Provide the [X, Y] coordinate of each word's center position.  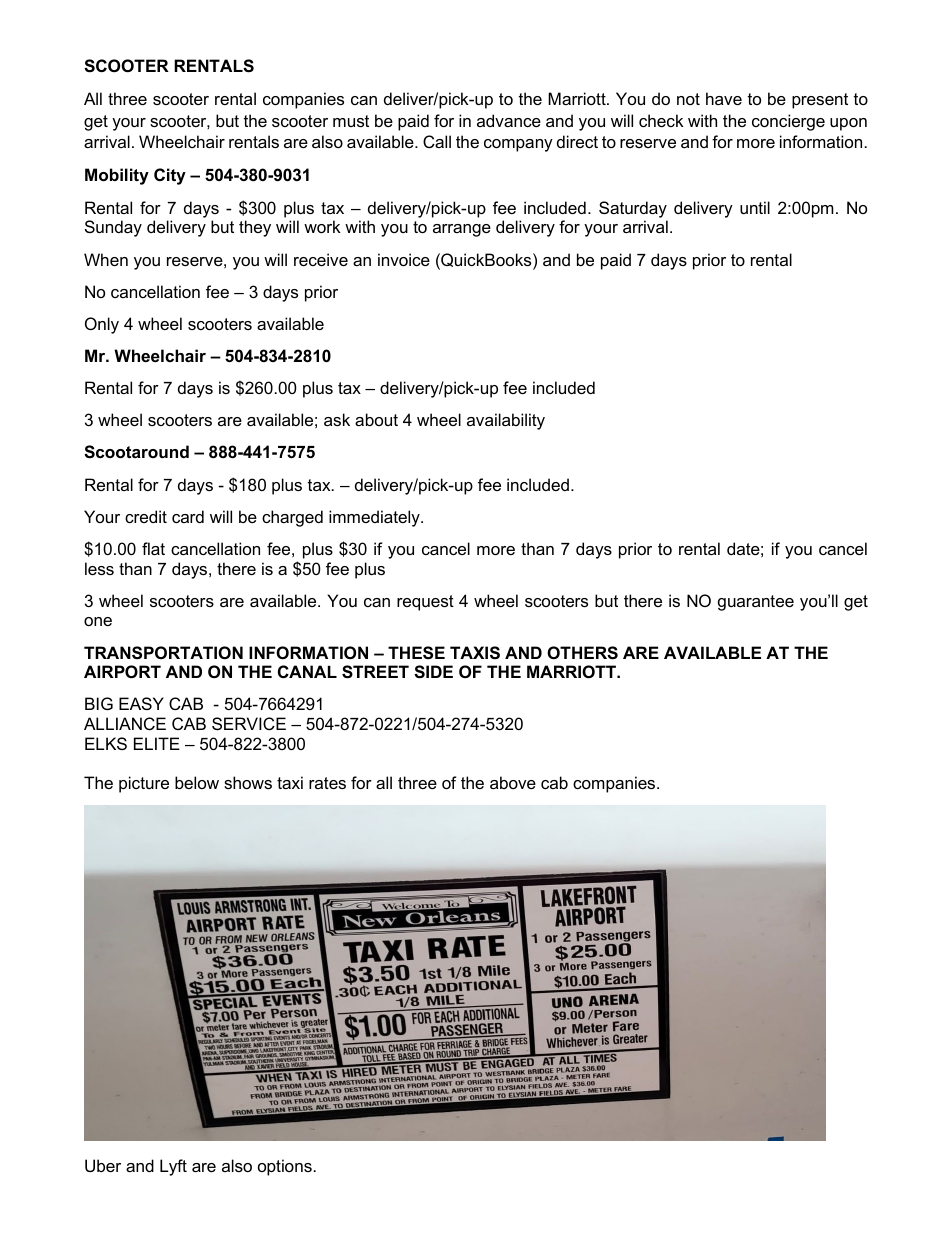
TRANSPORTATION [163, 653]
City [170, 176]
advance [509, 120]
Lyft [173, 1167]
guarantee [756, 603]
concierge [788, 122]
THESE [416, 653]
